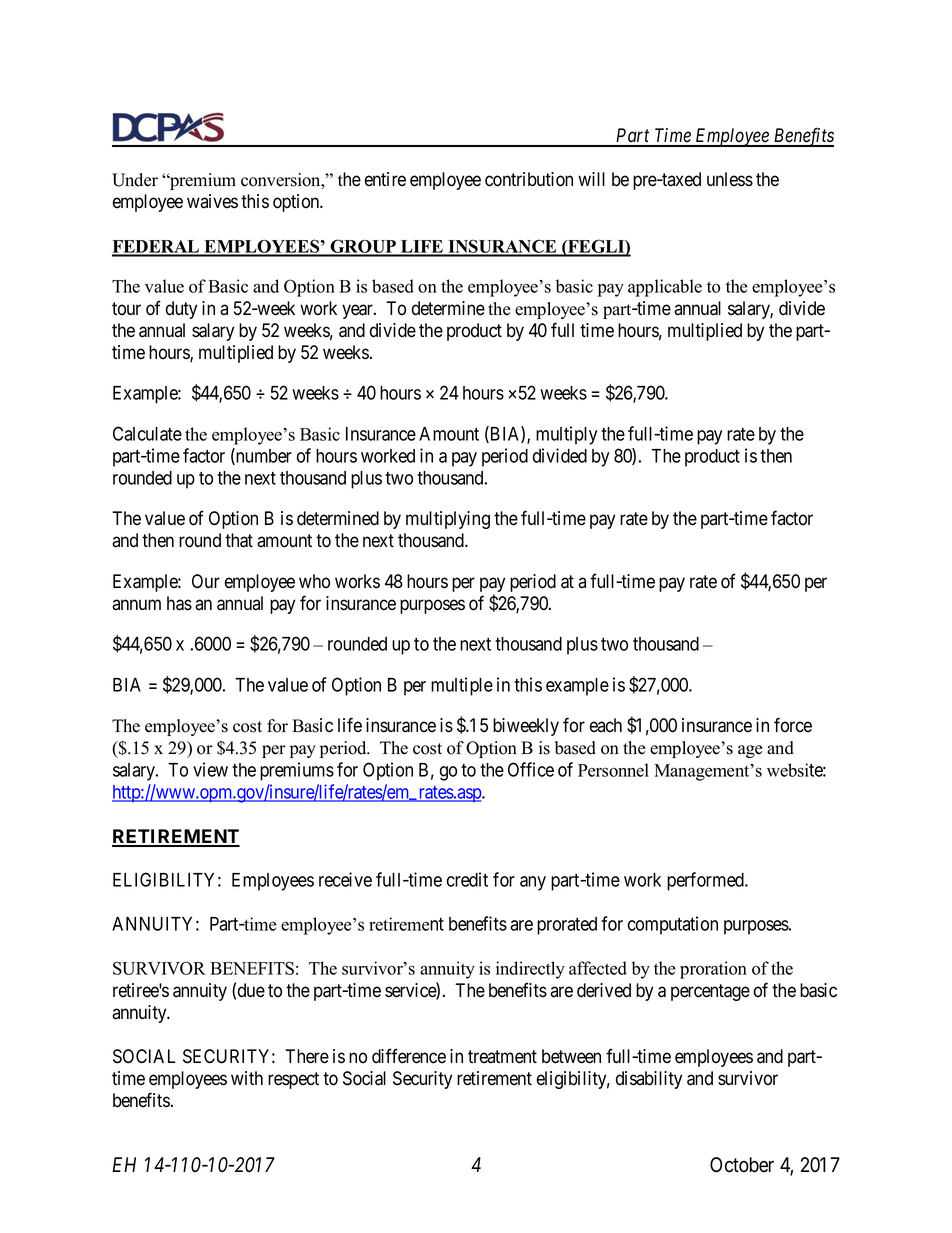 This screenshot has height=1233, width=952. I want to click on contribution, so click(529, 179).
